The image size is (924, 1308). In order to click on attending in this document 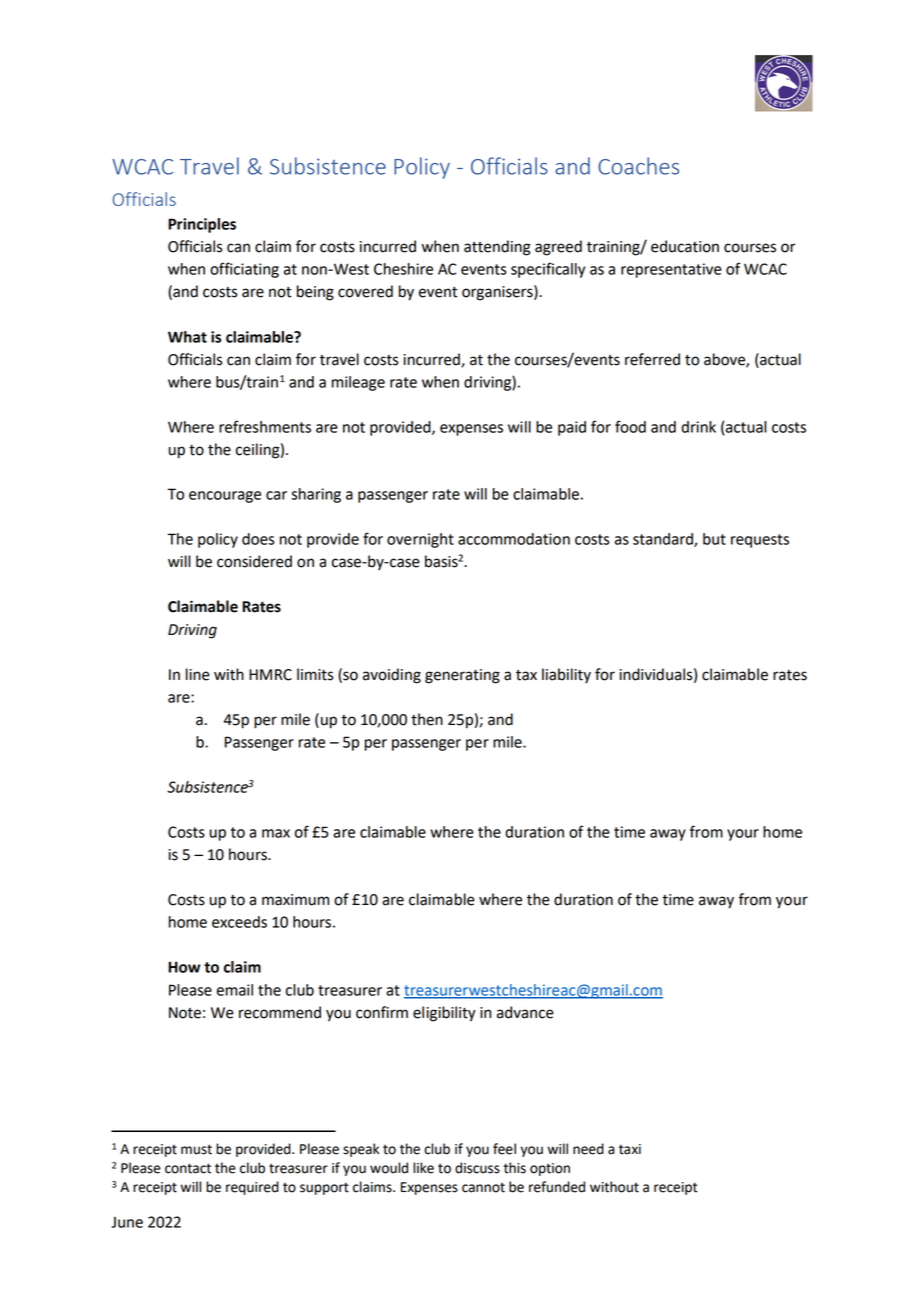, I will do `click(497, 248)`.
